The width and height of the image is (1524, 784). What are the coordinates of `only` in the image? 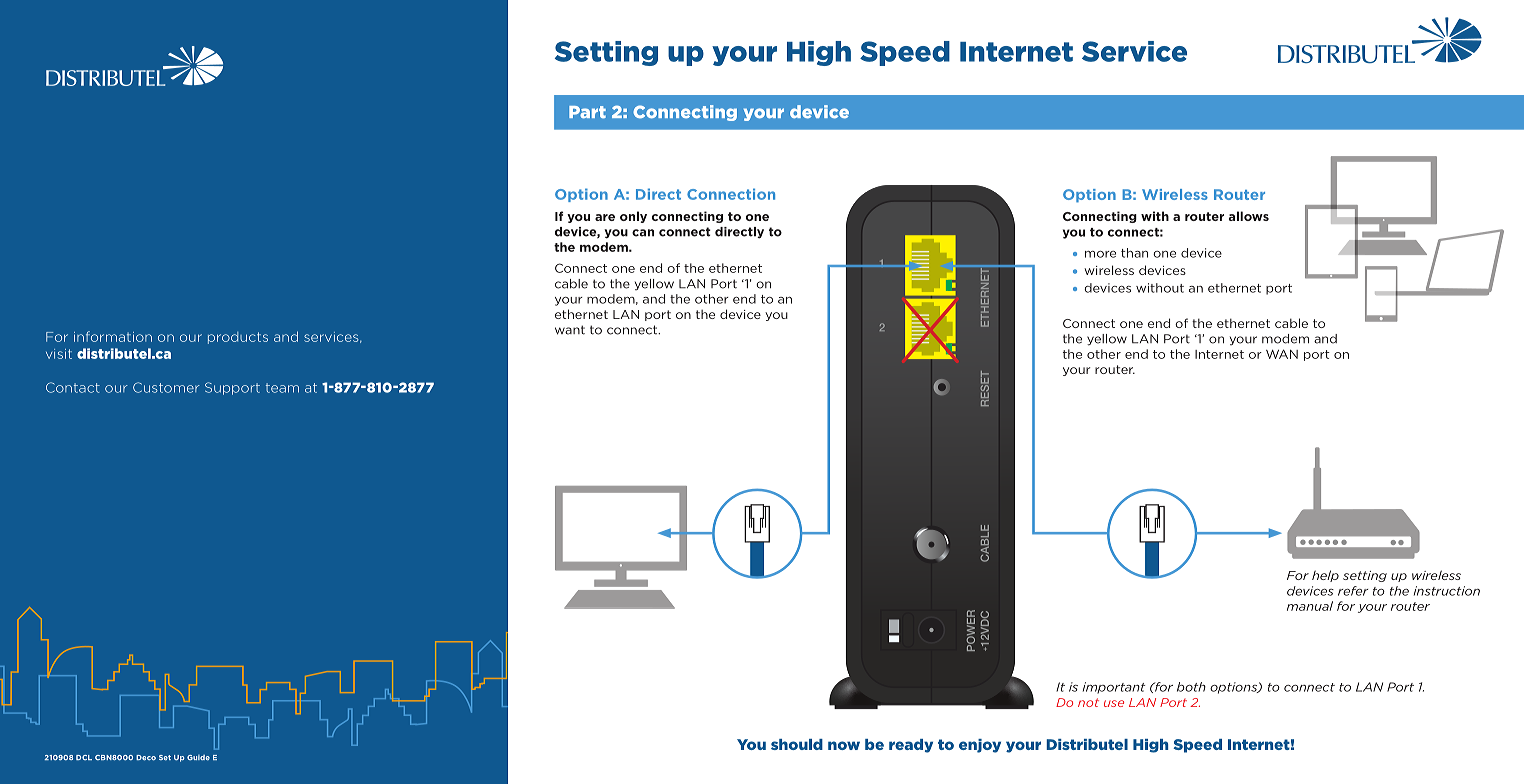 It's located at (633, 217).
